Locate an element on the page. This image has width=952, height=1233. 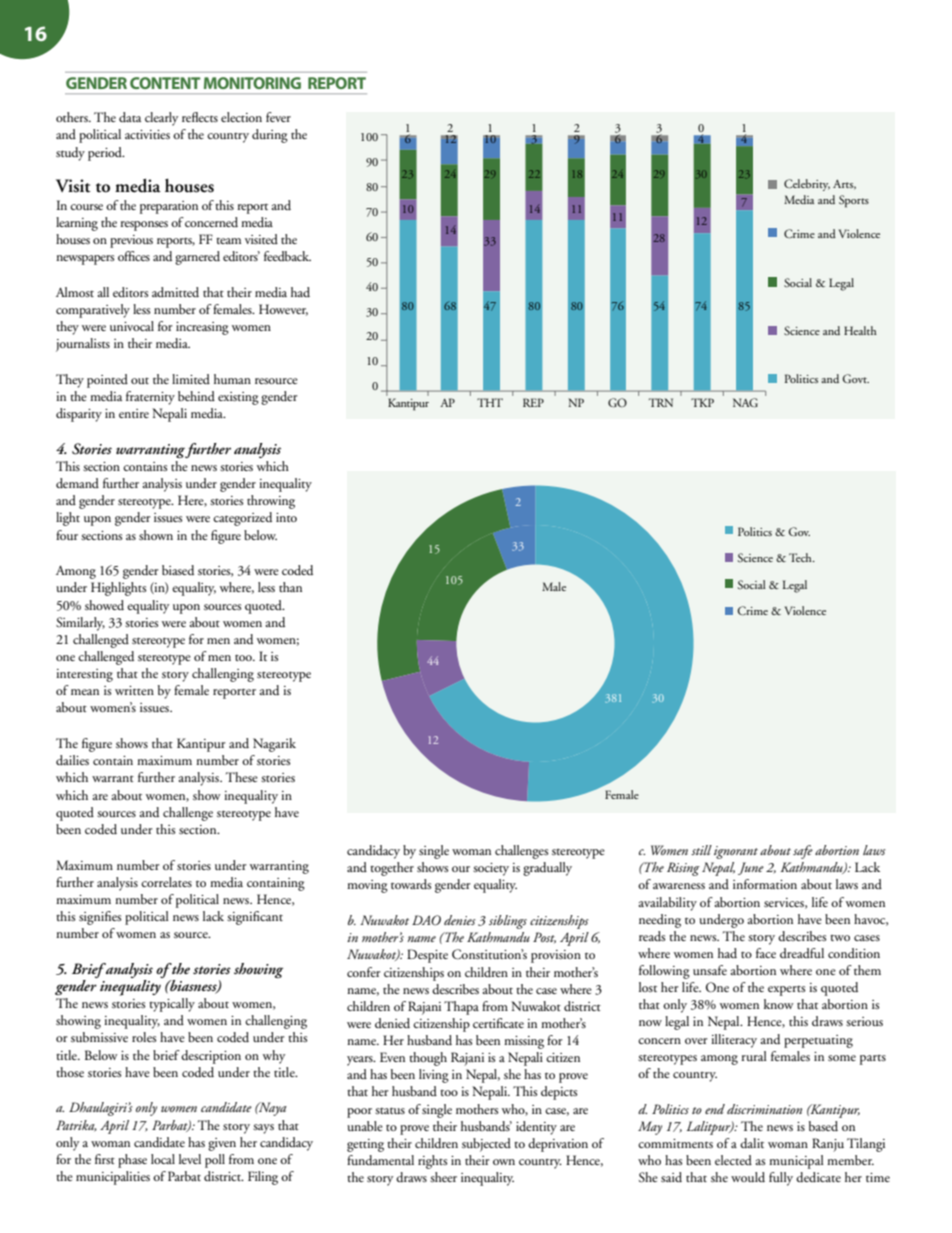
society is located at coordinates (491, 869).
